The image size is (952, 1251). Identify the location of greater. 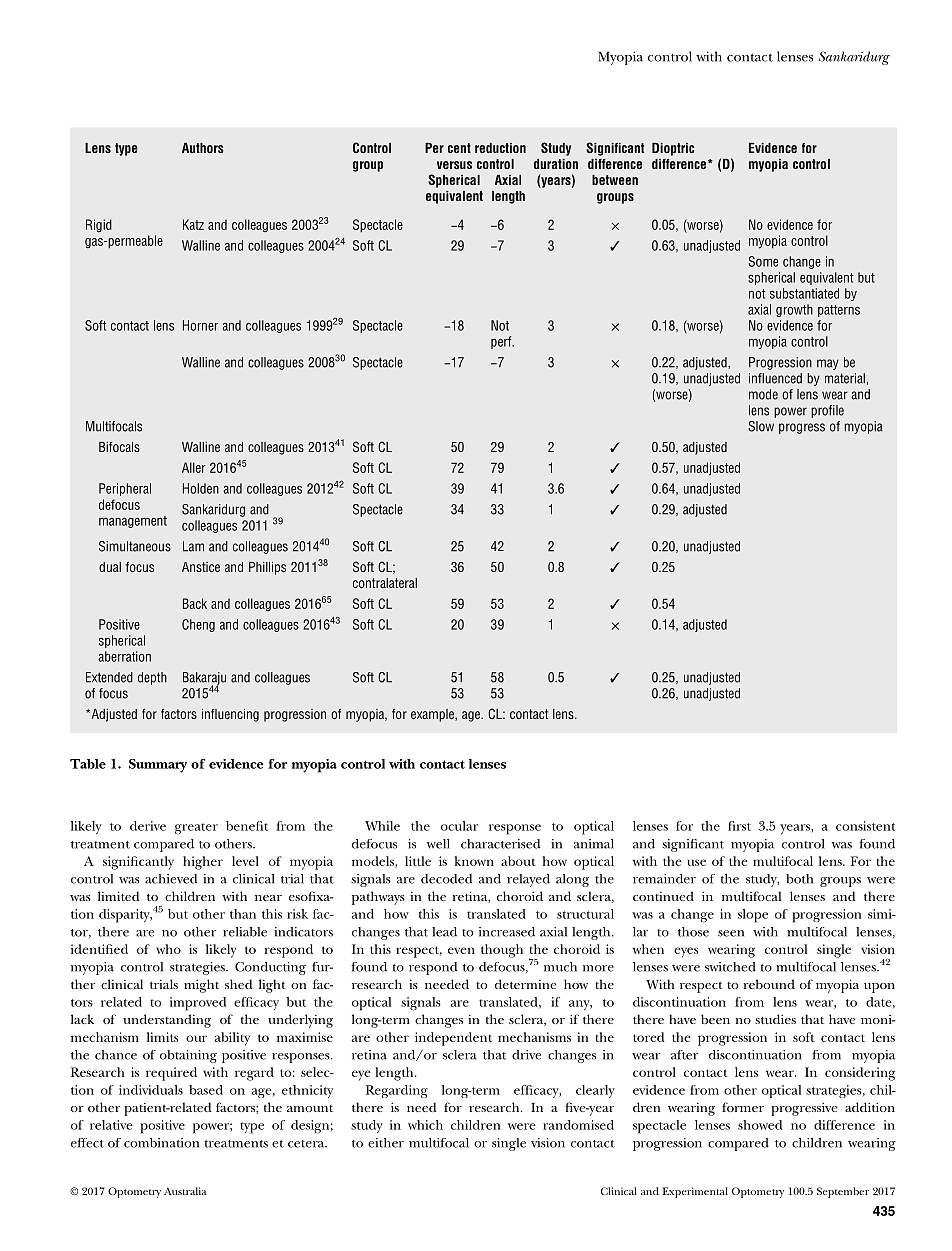
(196, 828).
